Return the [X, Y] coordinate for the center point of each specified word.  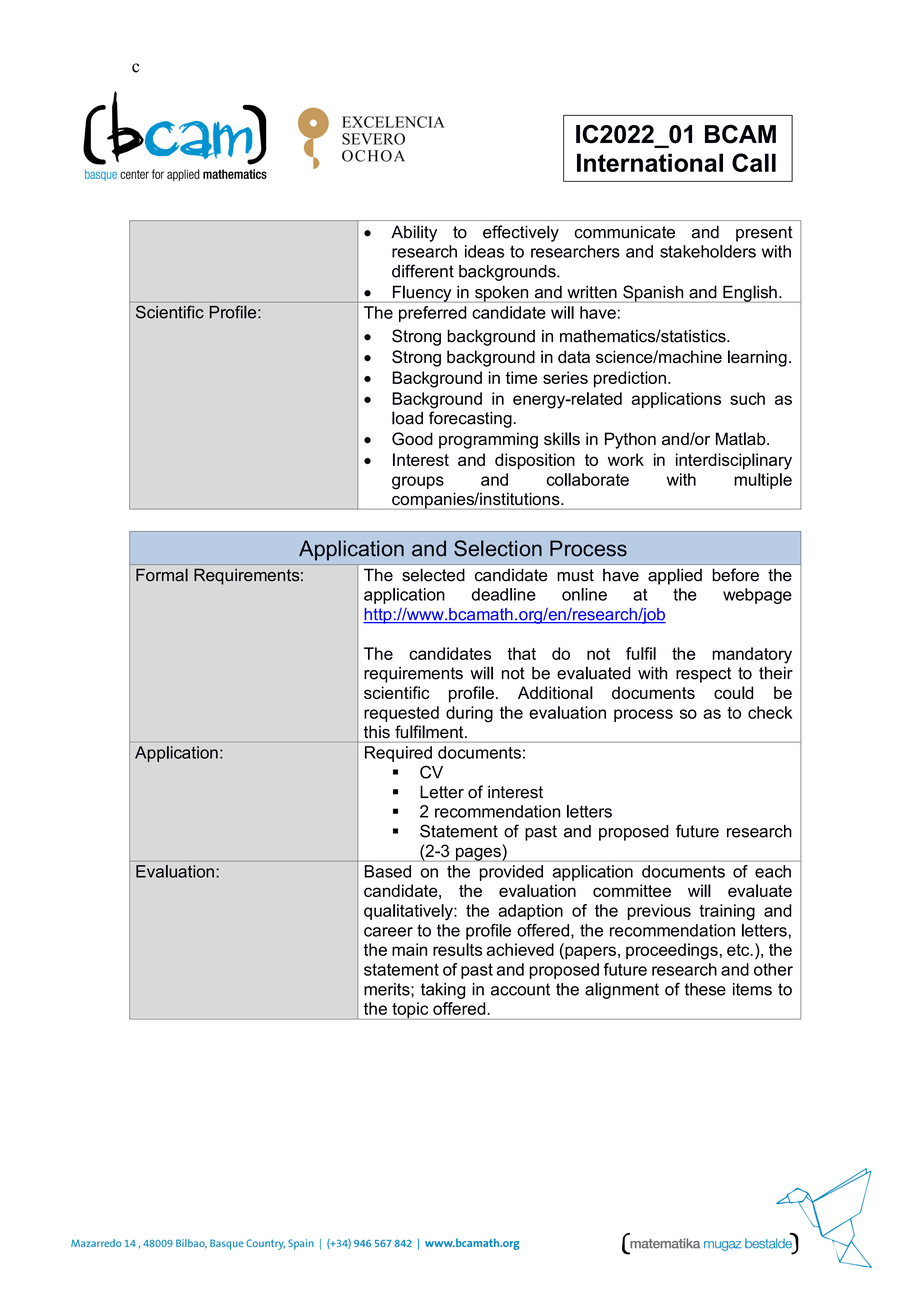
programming [488, 440]
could [733, 692]
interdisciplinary [734, 461]
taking [443, 991]
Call [754, 162]
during [469, 714]
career [388, 932]
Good [412, 439]
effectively [521, 233]
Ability [414, 233]
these [705, 989]
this [377, 732]
